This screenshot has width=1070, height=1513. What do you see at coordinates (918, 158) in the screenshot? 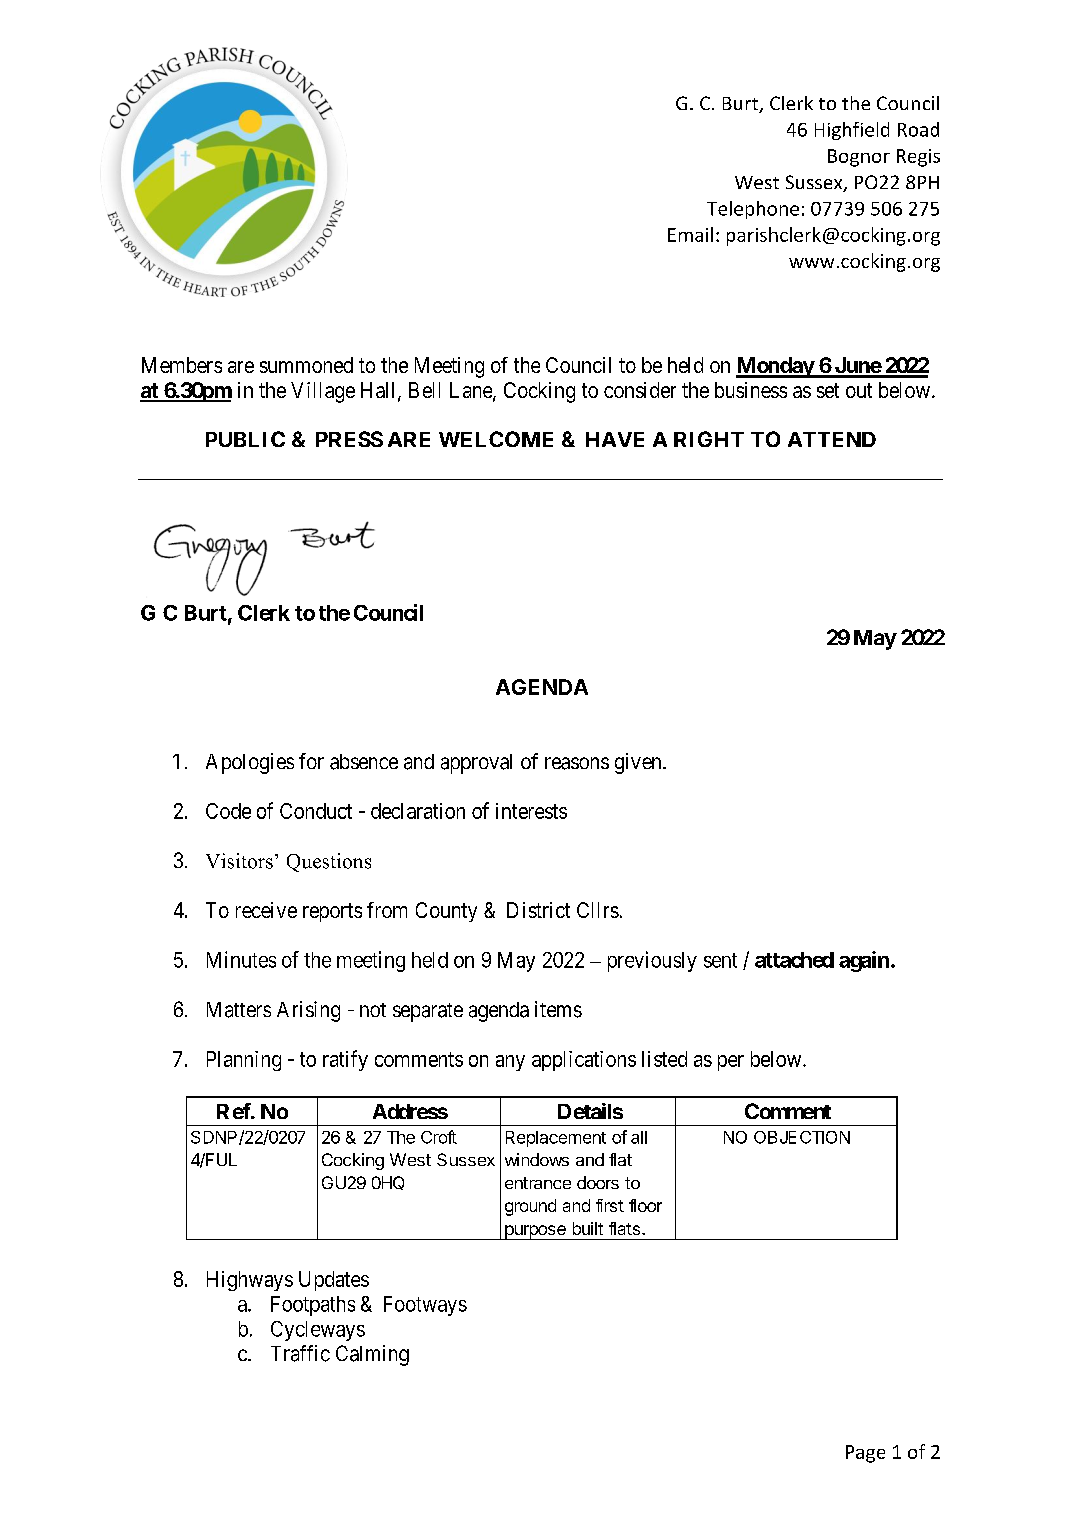
I see `Regis` at bounding box center [918, 158].
